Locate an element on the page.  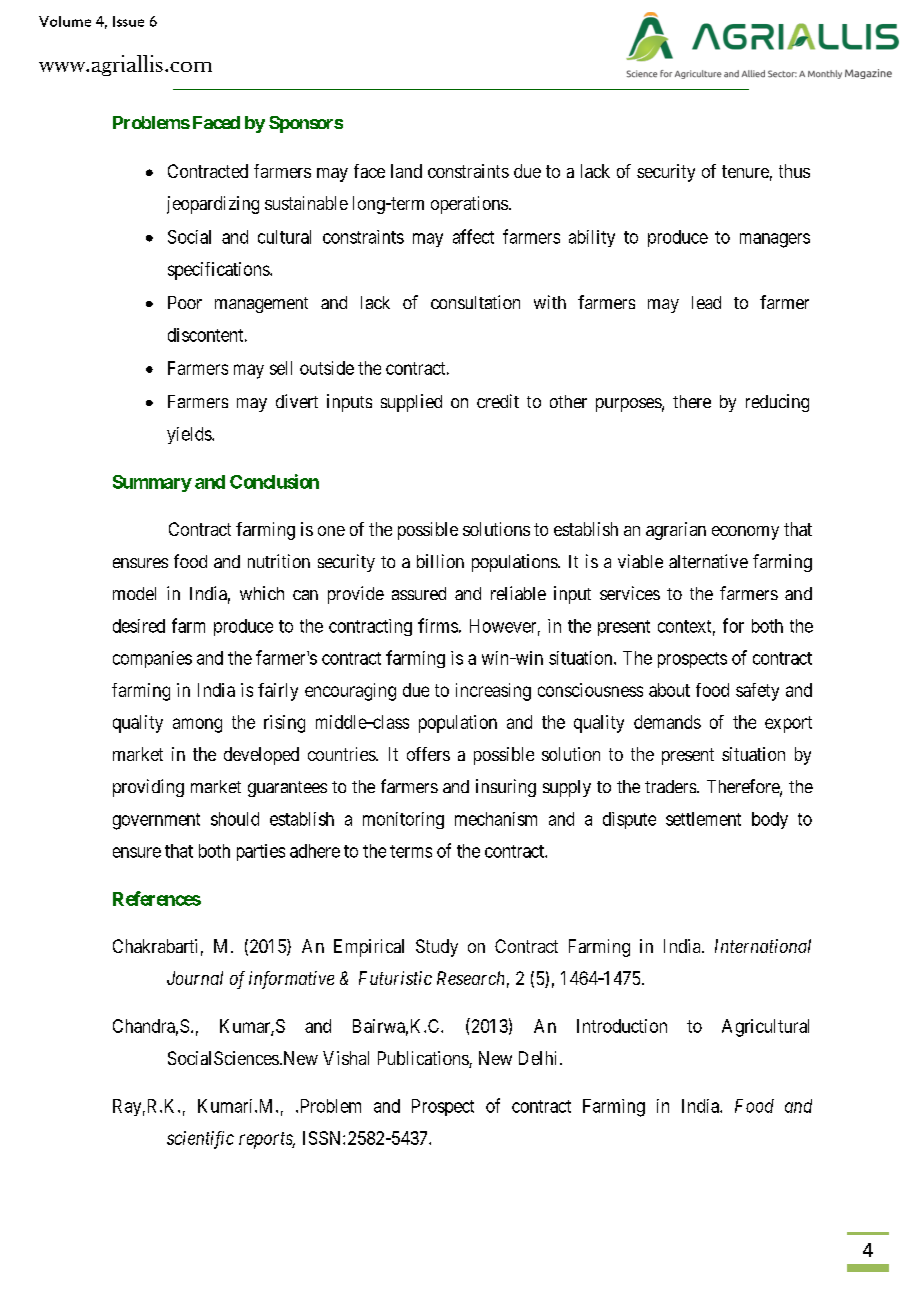
model is located at coordinates (134, 593).
